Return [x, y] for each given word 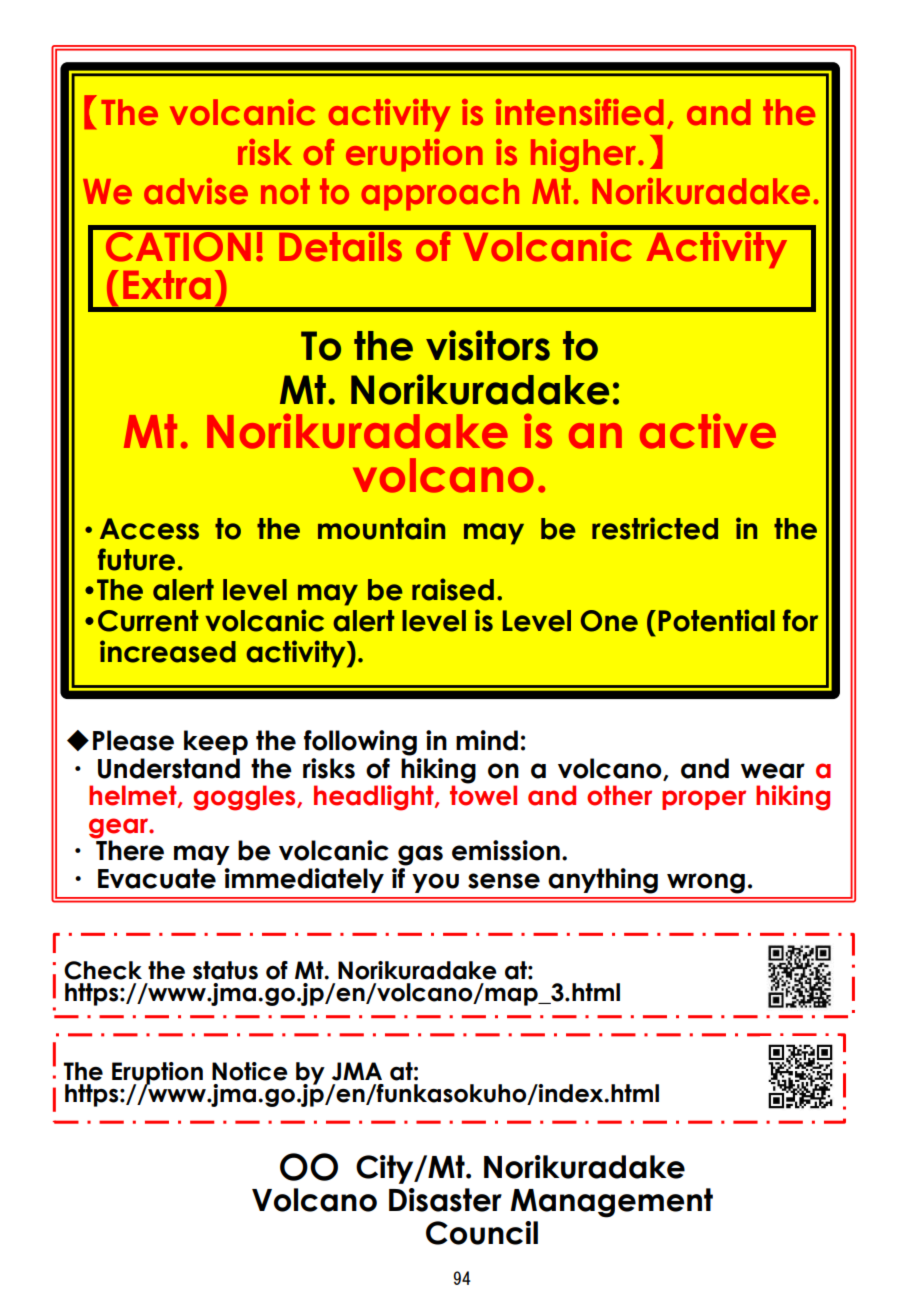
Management [612, 1203]
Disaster [445, 1200]
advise [196, 191]
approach [440, 194]
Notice [250, 1071]
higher [585, 155]
